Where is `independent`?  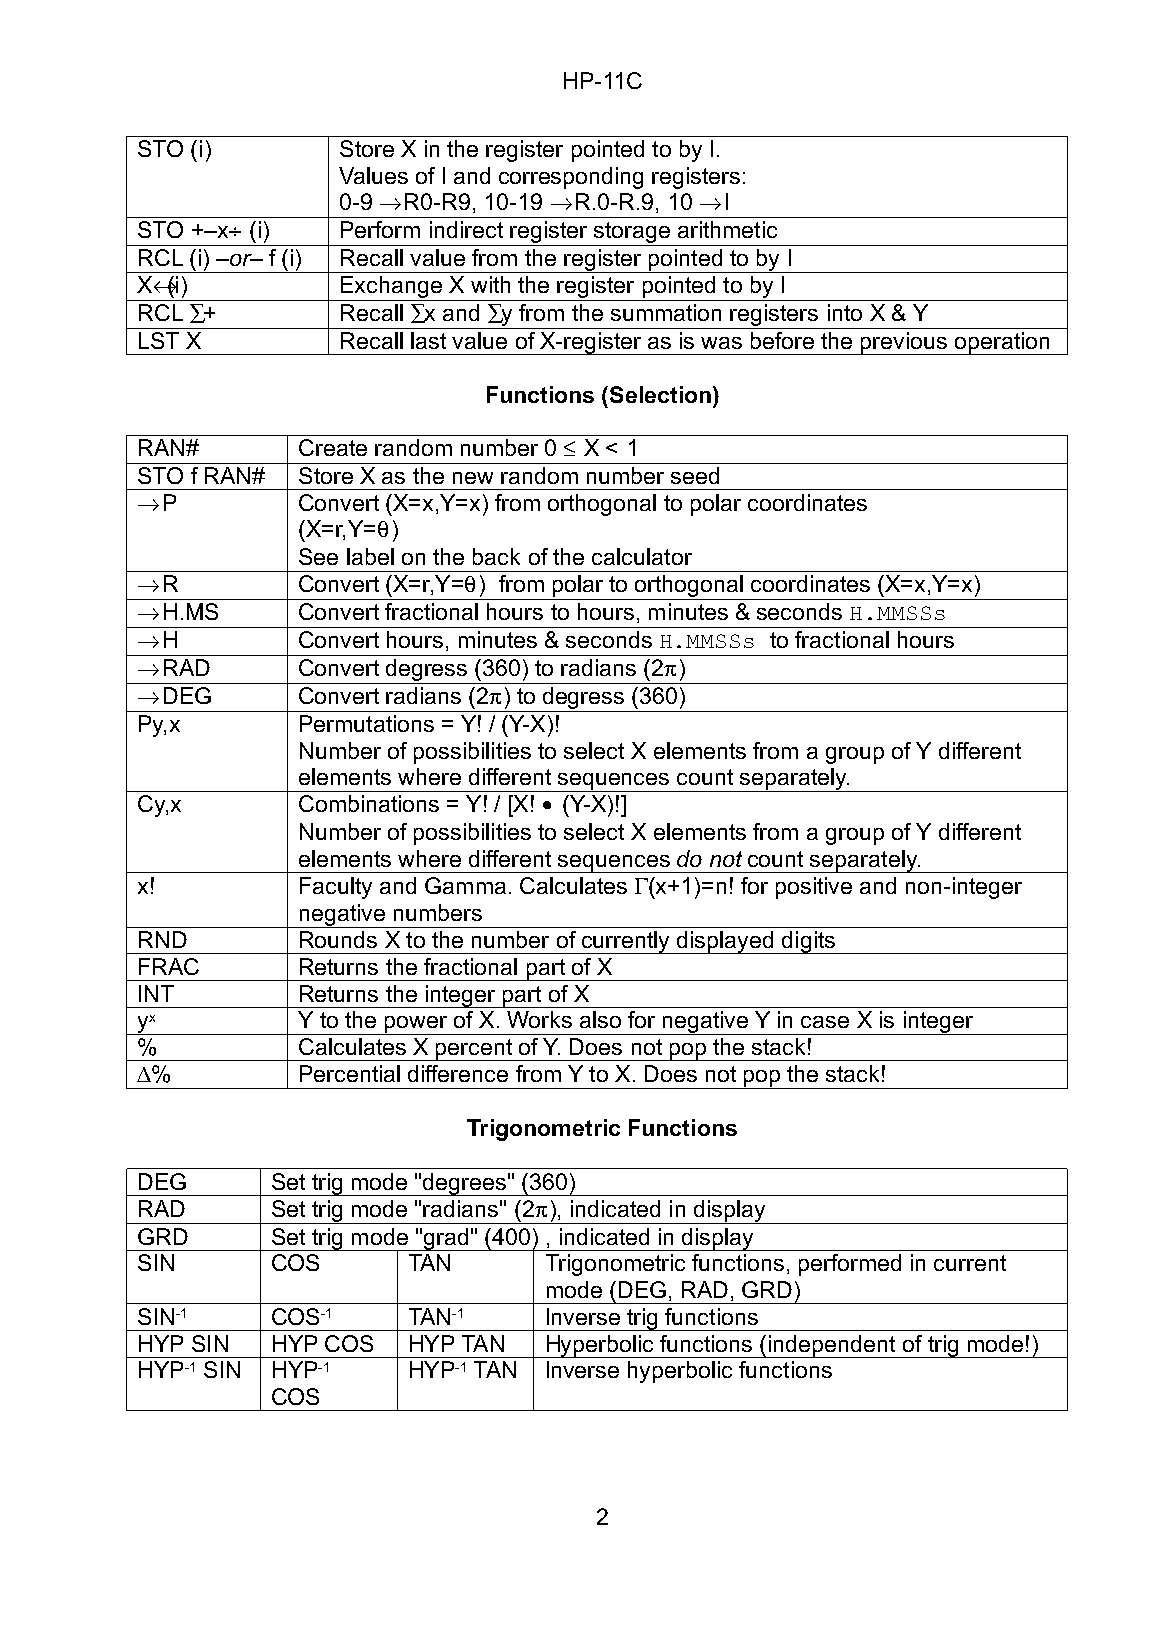
independent is located at coordinates (832, 1346).
